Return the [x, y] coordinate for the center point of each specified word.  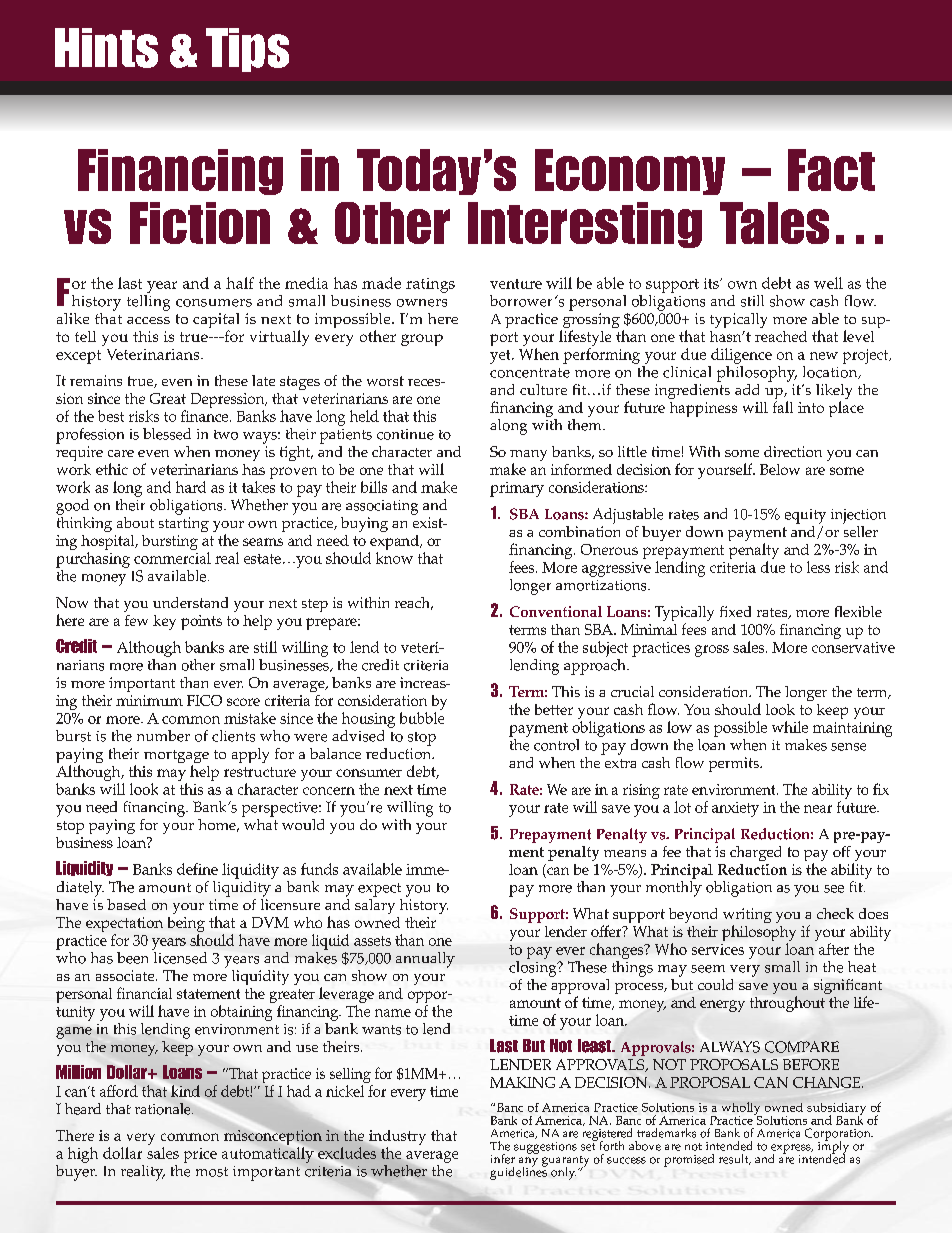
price [200, 1155]
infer [503, 1159]
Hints [106, 48]
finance [206, 416]
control [556, 745]
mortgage [176, 758]
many [528, 457]
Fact [831, 170]
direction [793, 451]
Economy [630, 172]
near [818, 809]
